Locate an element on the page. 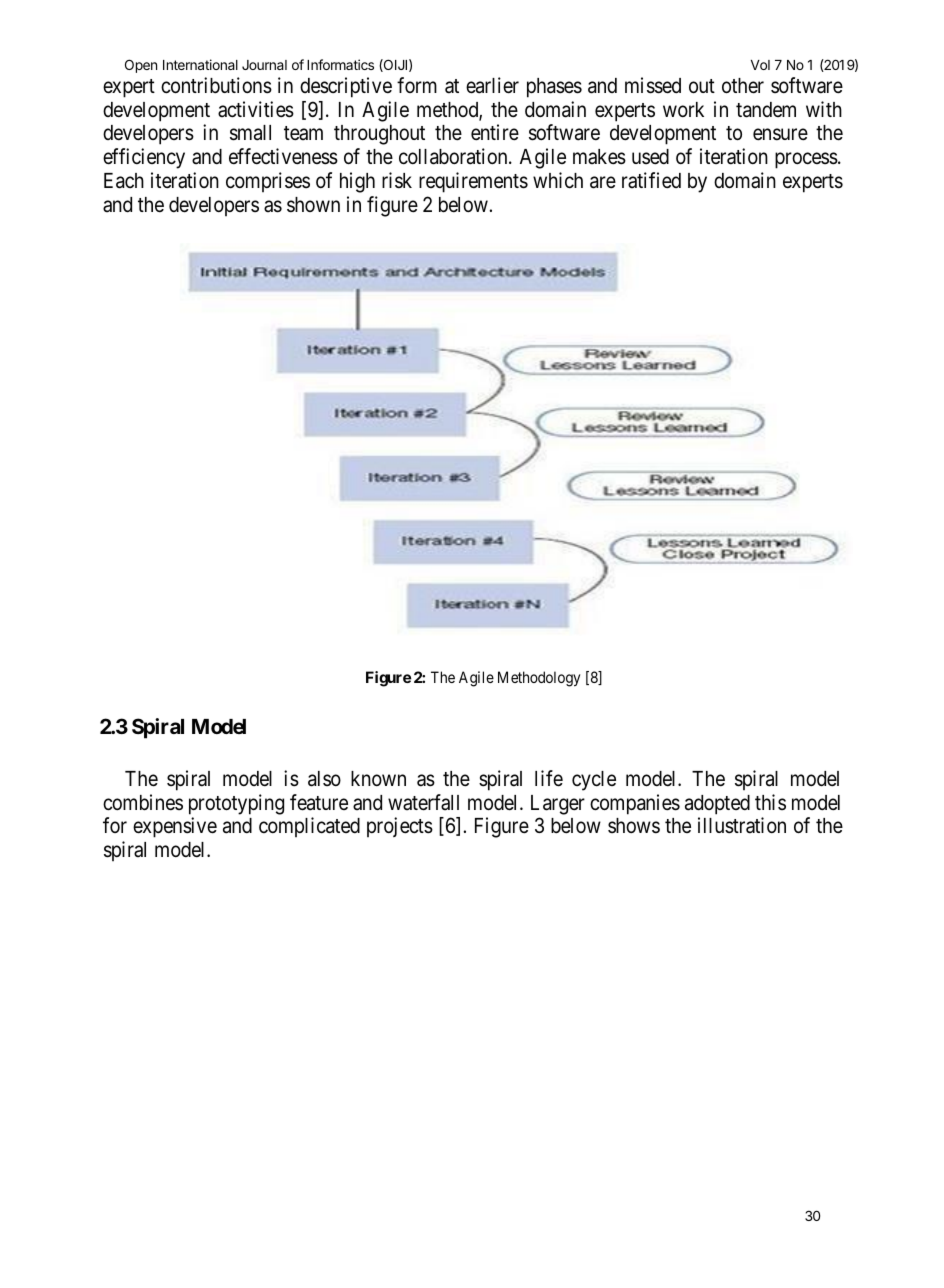 Image resolution: width=944 pixels, height=1288 pixels. contributions is located at coordinates (216, 85).
